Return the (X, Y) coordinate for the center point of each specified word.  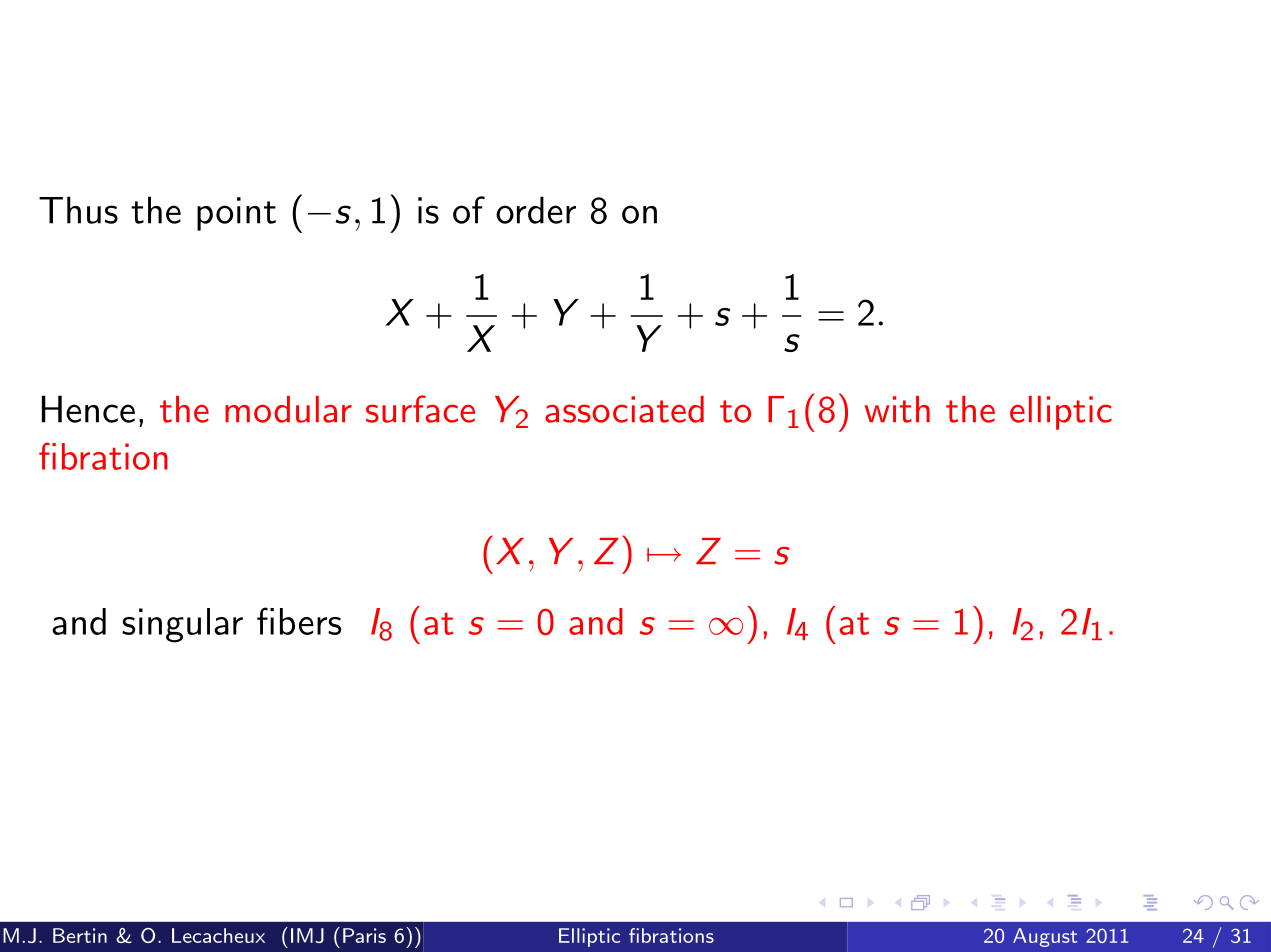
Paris (364, 935)
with (897, 409)
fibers (299, 621)
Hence (88, 409)
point (236, 214)
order (536, 210)
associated (624, 409)
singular (182, 625)
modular (288, 409)
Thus (78, 210)
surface (420, 409)
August (1045, 937)
